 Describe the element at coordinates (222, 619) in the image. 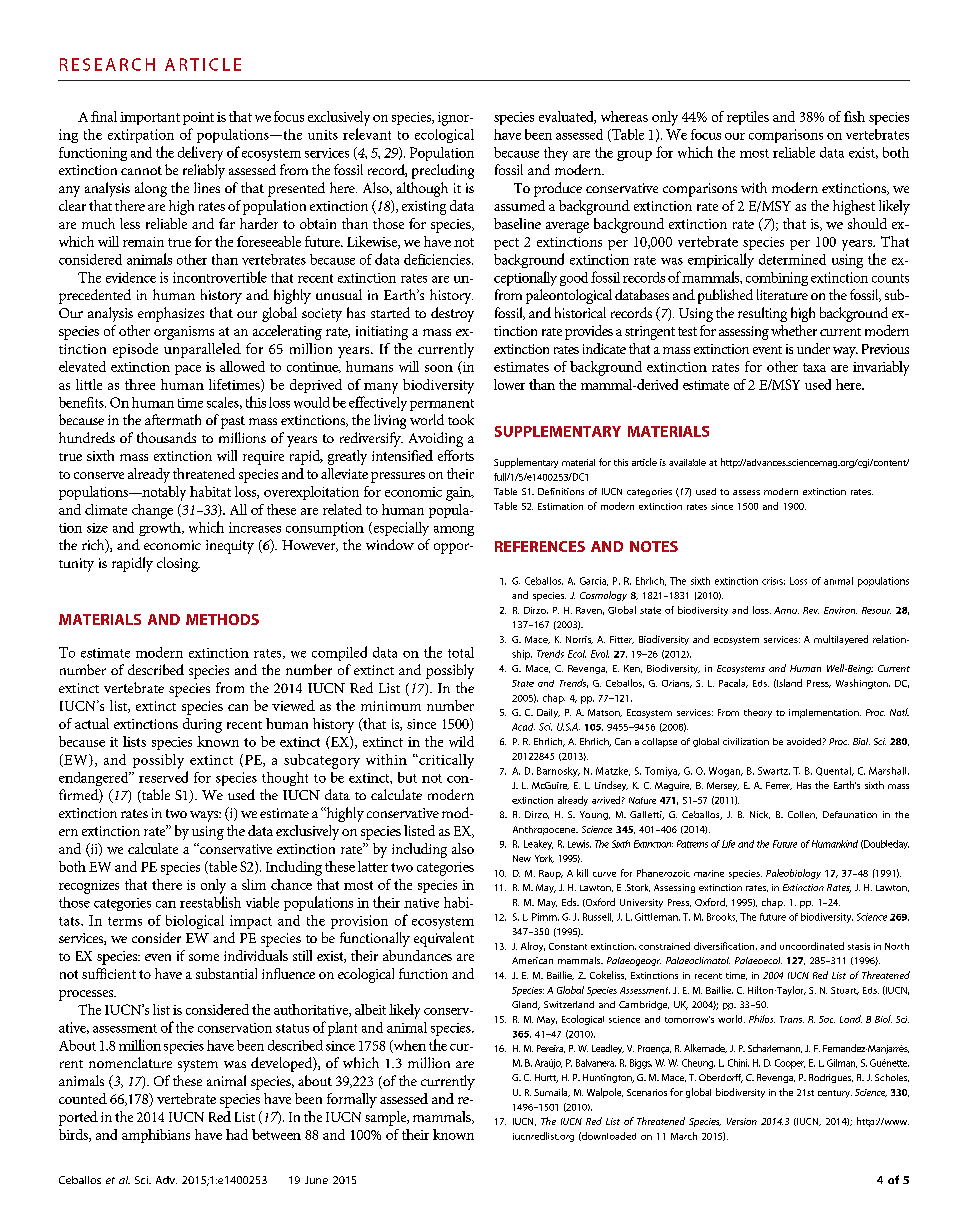

I see `METHODS` at that location.
